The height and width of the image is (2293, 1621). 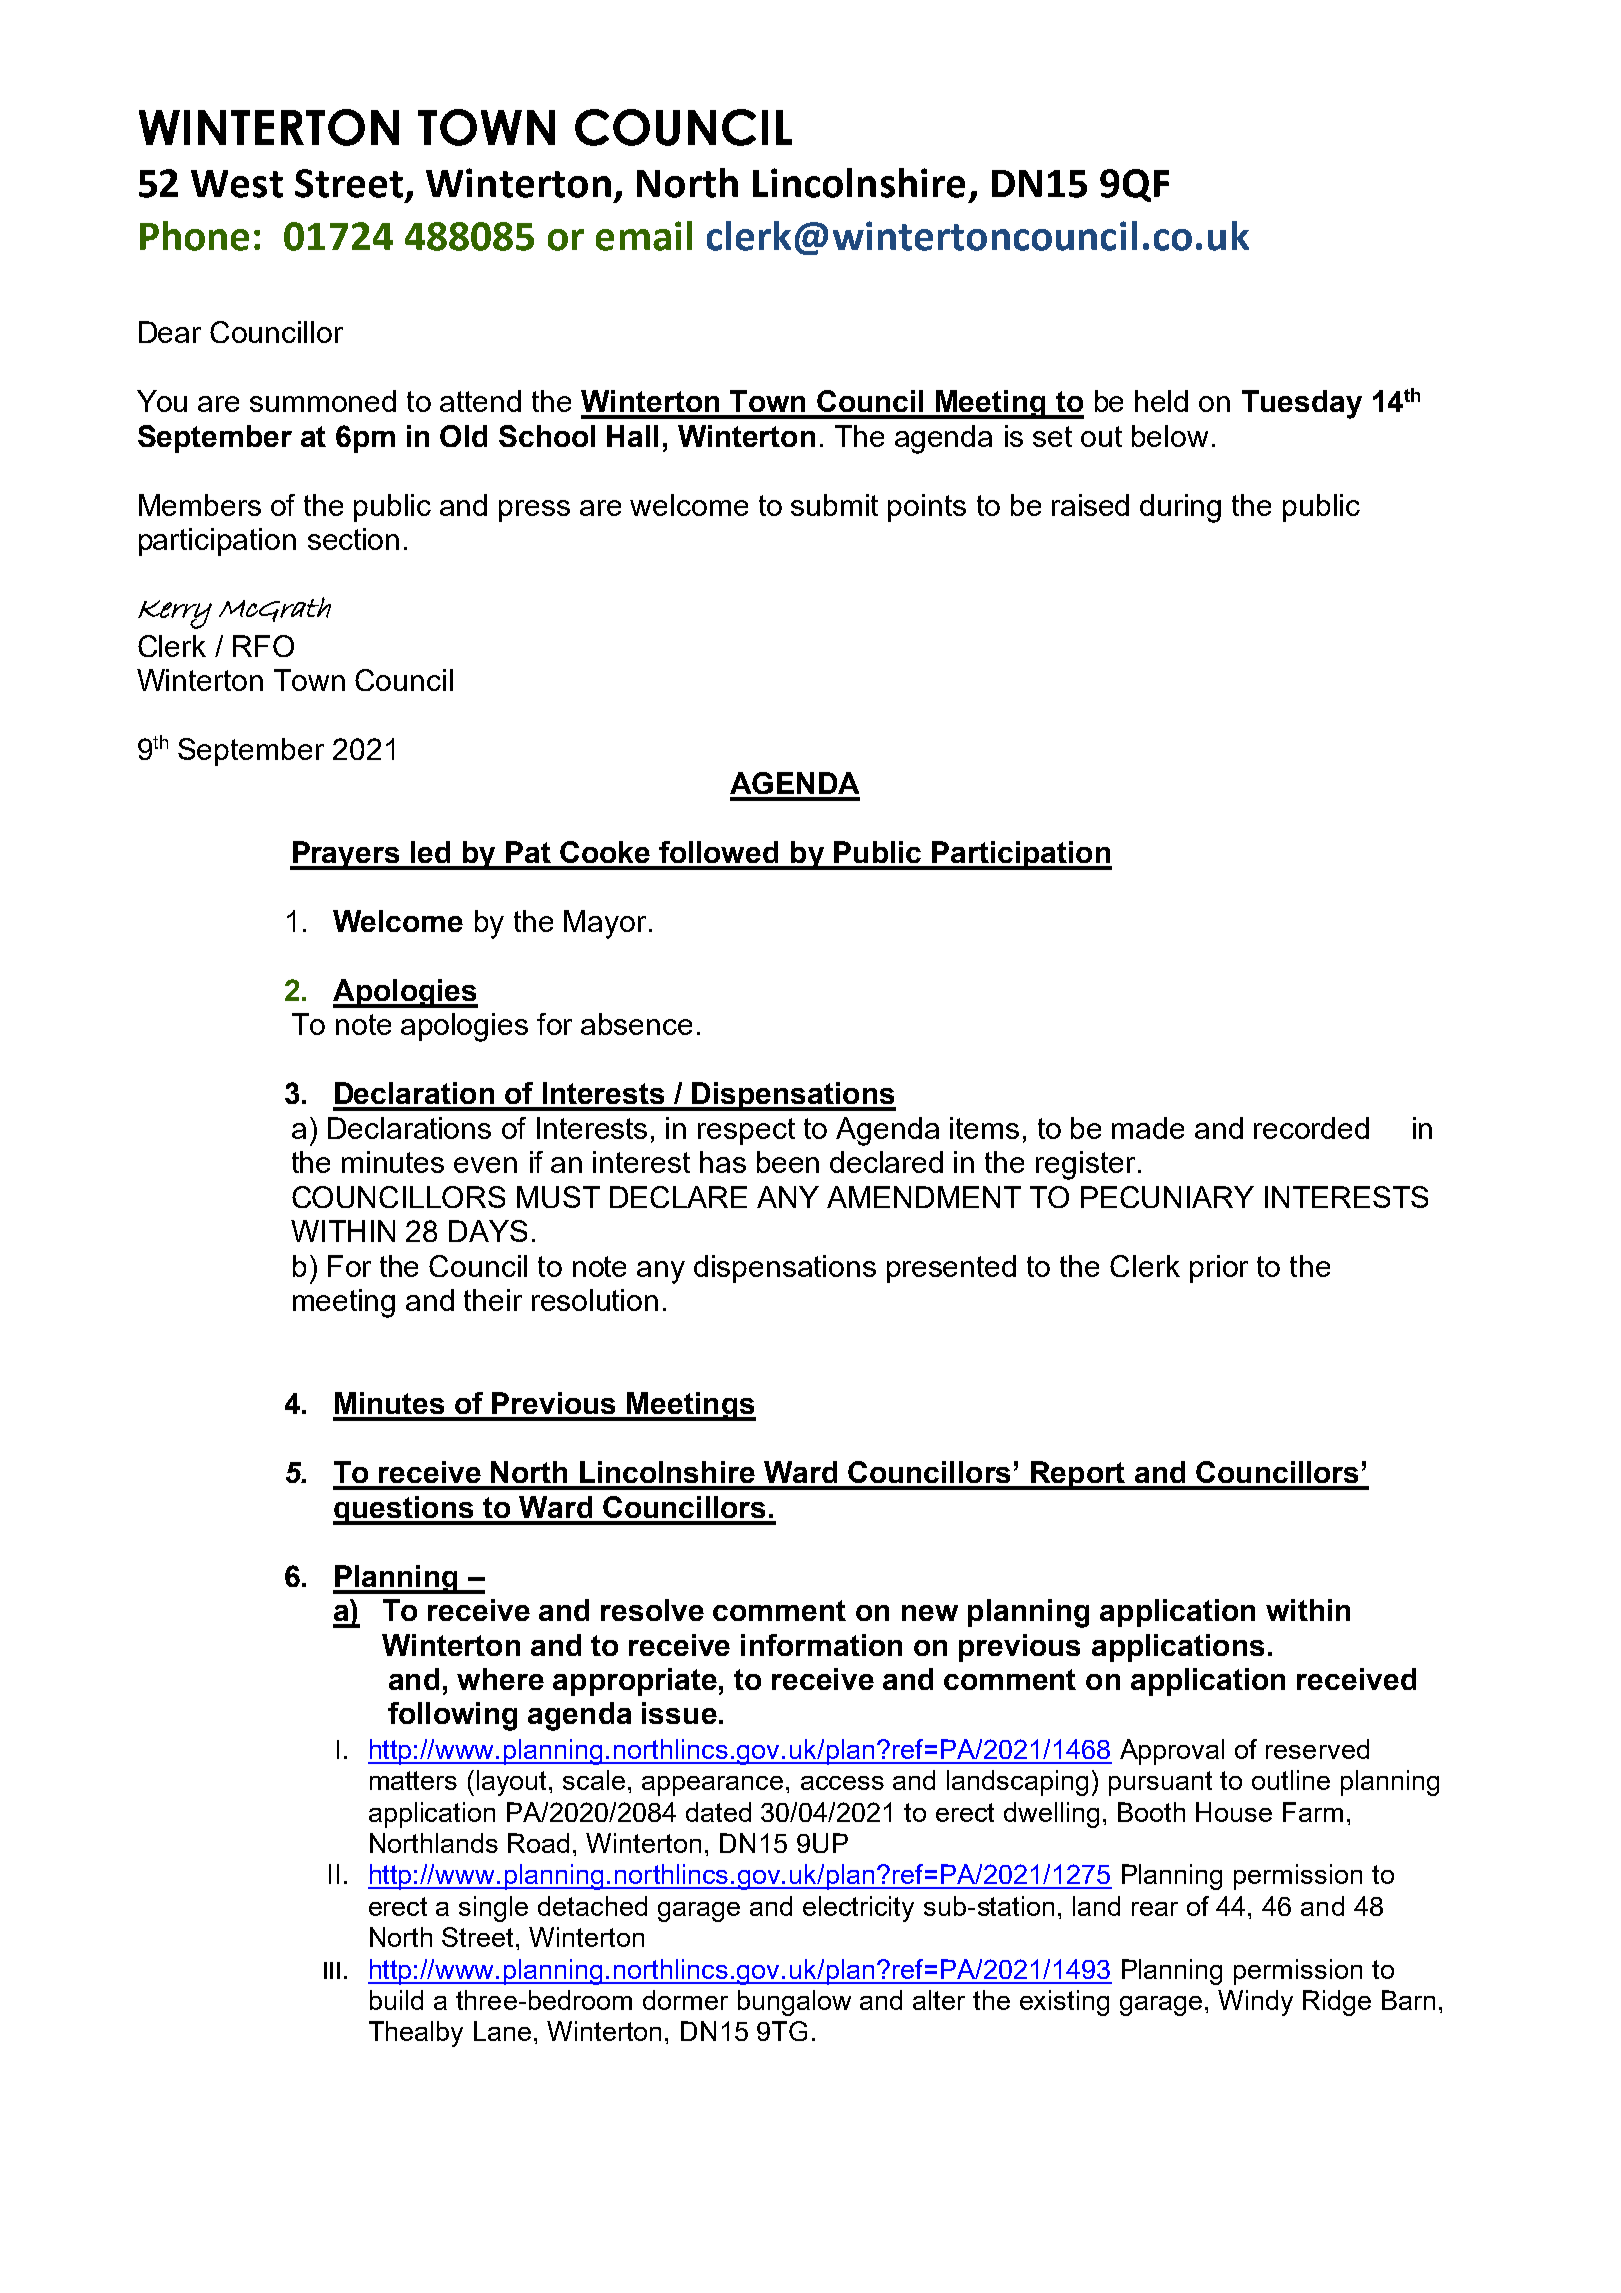 I want to click on West, so click(x=237, y=184).
